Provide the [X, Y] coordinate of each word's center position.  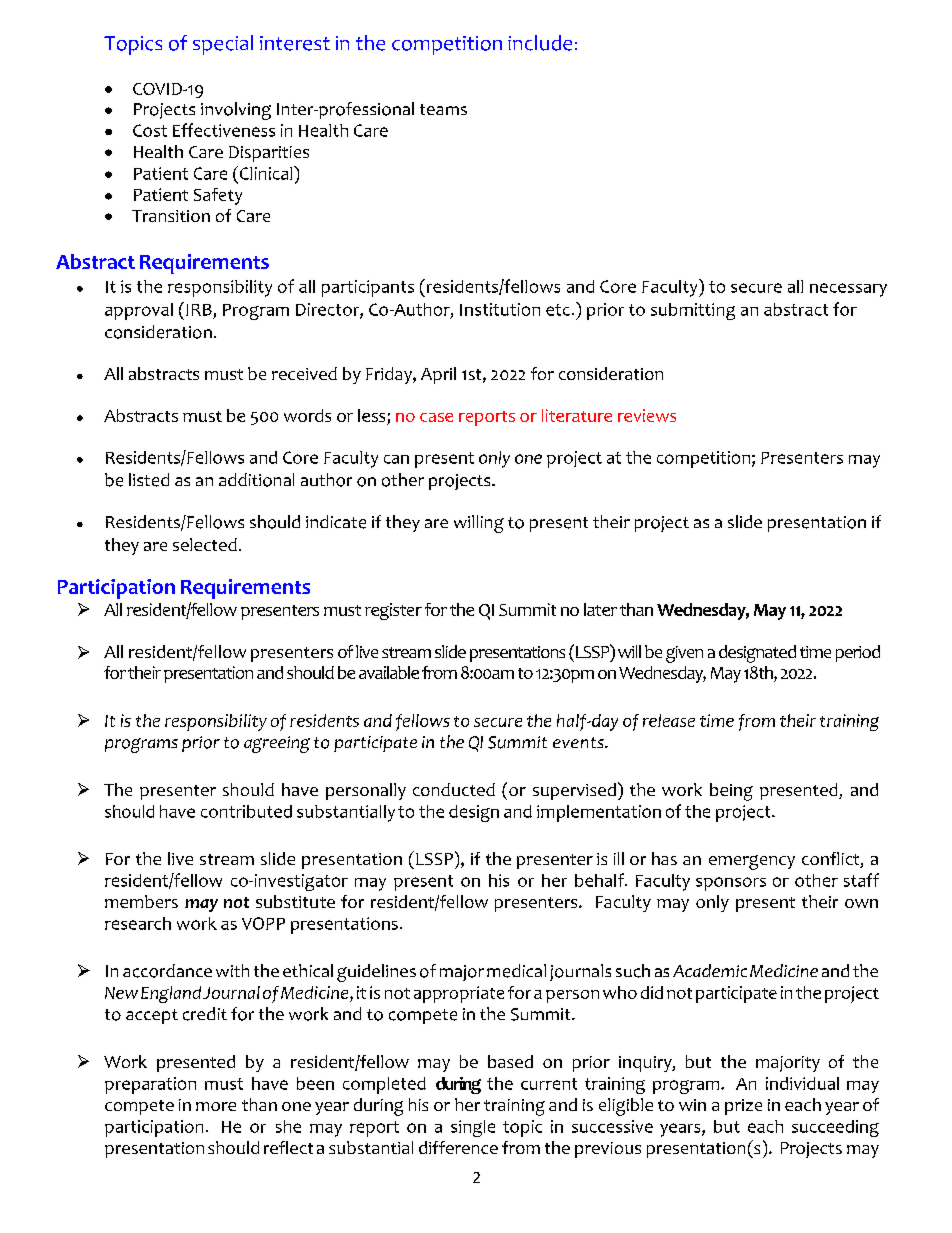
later [600, 609]
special [223, 45]
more [216, 1106]
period [858, 653]
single [473, 1128]
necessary [848, 290]
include [540, 43]
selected [205, 544]
